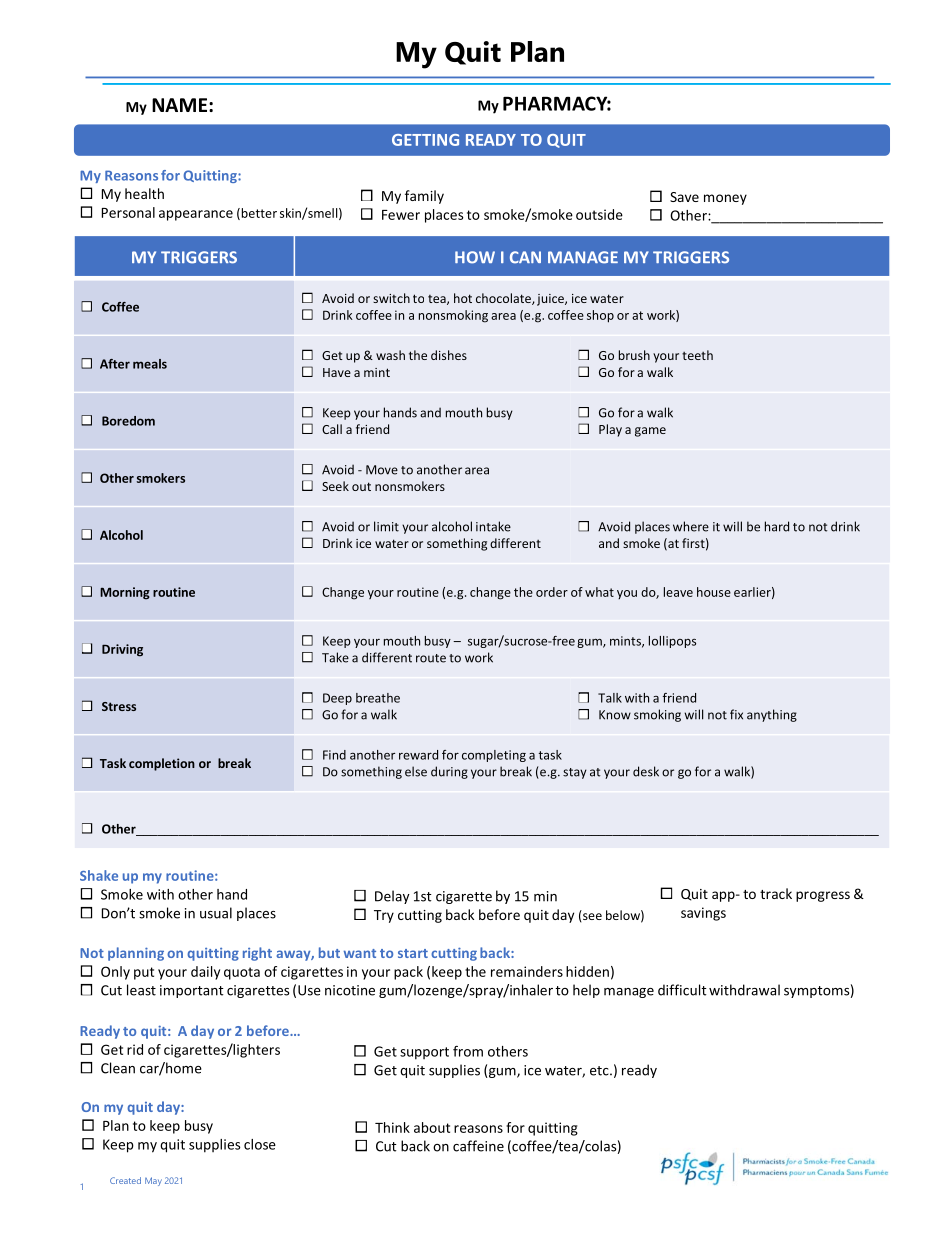  Describe the element at coordinates (725, 199) in the screenshot. I see `money` at that location.
